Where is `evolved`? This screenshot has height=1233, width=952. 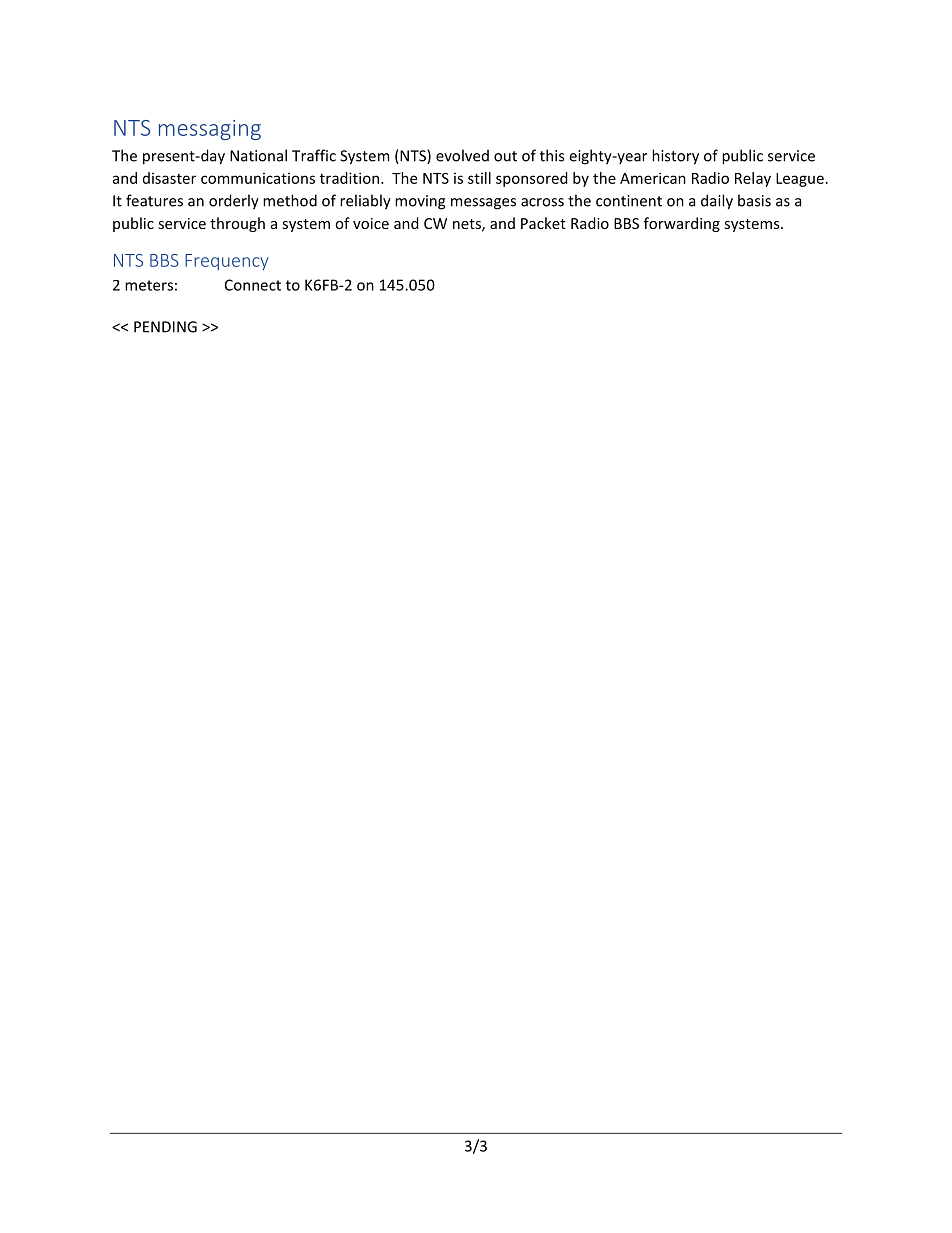
evolved is located at coordinates (462, 155).
